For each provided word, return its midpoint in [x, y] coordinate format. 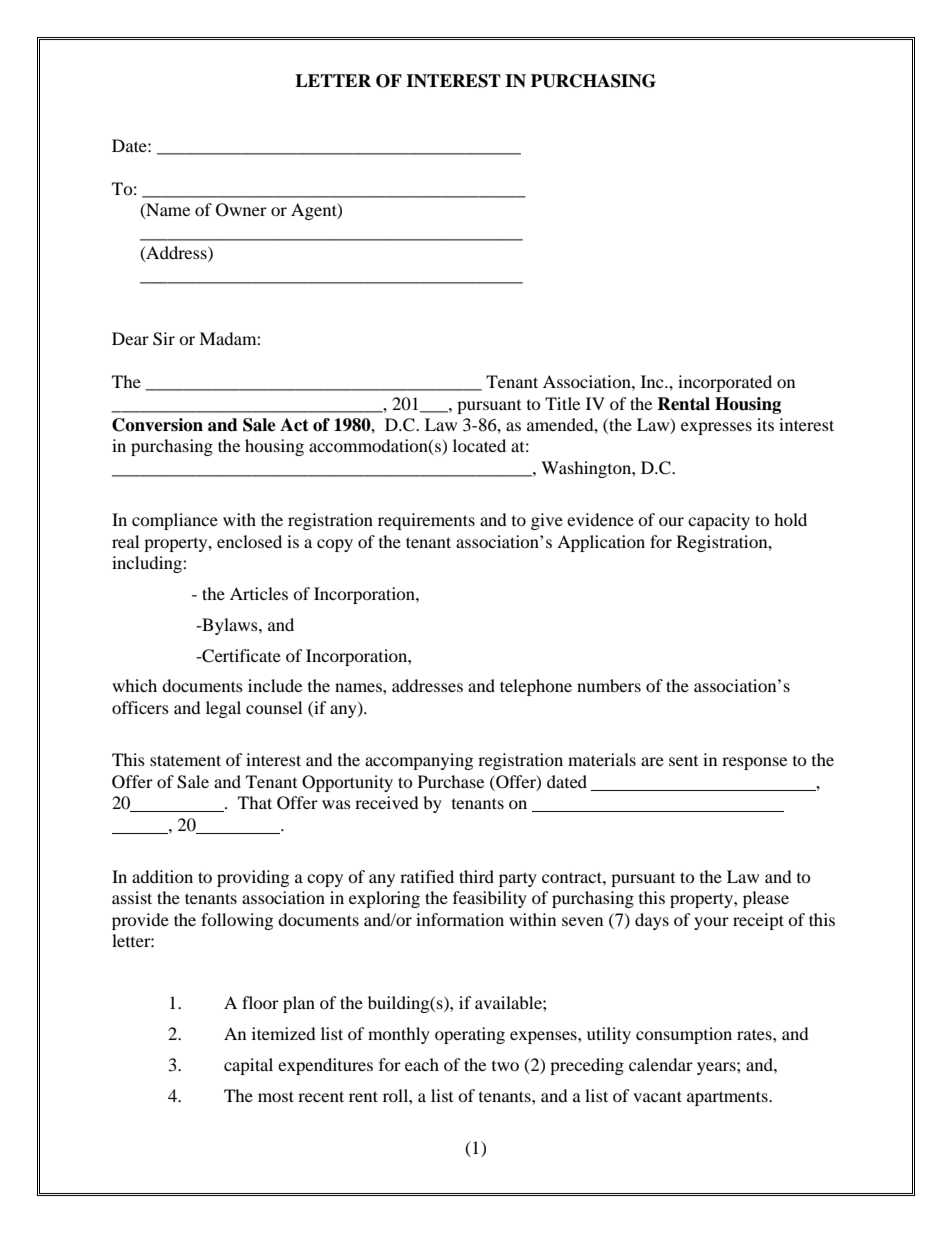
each [422, 1064]
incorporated [725, 383]
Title [562, 403]
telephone [536, 687]
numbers [609, 685]
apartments [728, 1098]
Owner [241, 210]
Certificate [240, 656]
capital [248, 1066]
